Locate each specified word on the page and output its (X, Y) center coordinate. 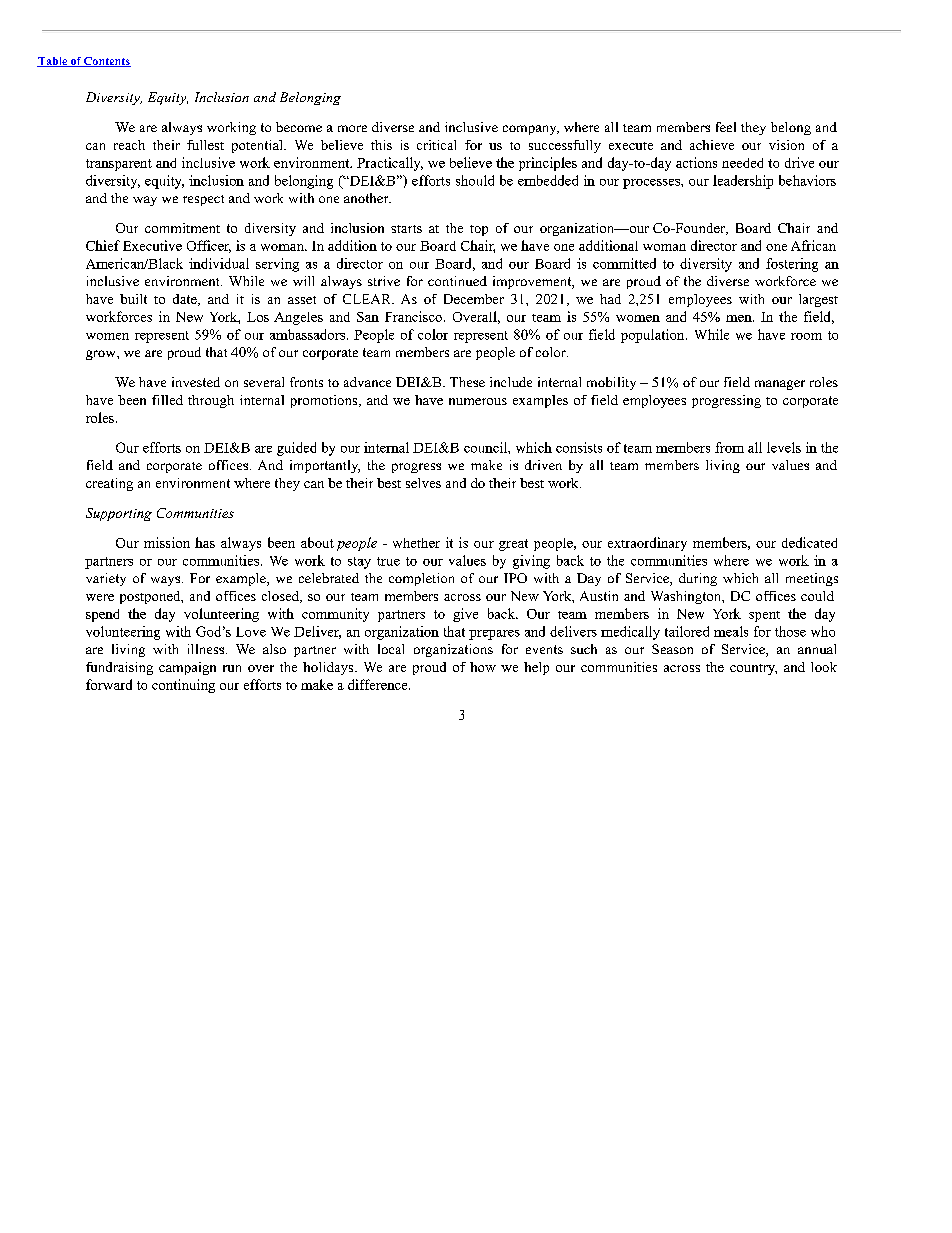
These (467, 382)
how (483, 667)
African (813, 245)
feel (726, 127)
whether (416, 543)
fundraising (119, 668)
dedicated (809, 542)
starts (406, 229)
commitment (182, 228)
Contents (106, 62)
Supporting (119, 514)
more (352, 128)
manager (780, 385)
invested (196, 382)
